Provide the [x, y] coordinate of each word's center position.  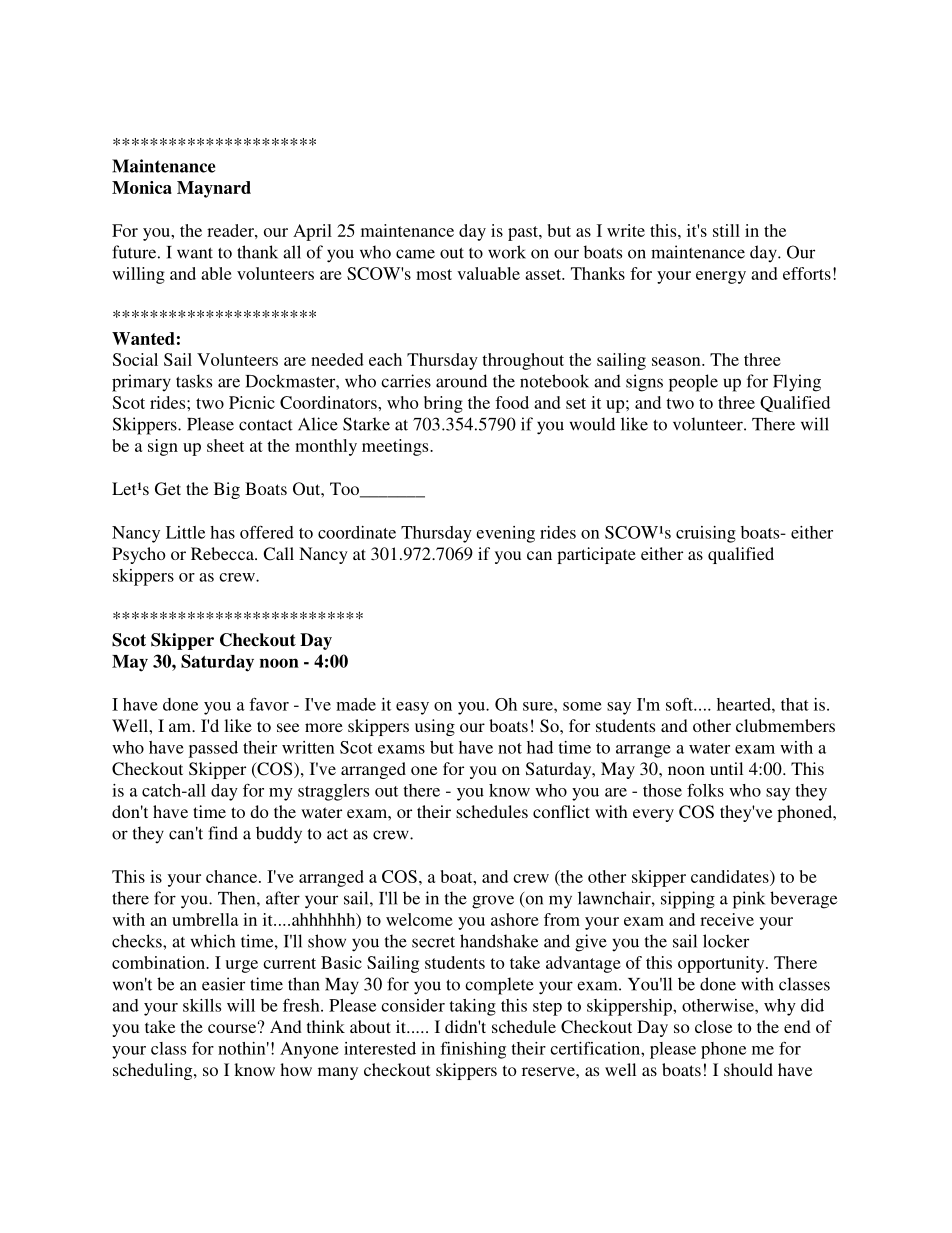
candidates [731, 876]
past [524, 233]
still [726, 230]
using [435, 727]
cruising [706, 534]
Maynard [214, 189]
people [693, 383]
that [795, 704]
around [461, 381]
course [233, 1027]
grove [493, 902]
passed [213, 749]
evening [505, 534]
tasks [194, 381]
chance [233, 876]
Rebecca [223, 553]
